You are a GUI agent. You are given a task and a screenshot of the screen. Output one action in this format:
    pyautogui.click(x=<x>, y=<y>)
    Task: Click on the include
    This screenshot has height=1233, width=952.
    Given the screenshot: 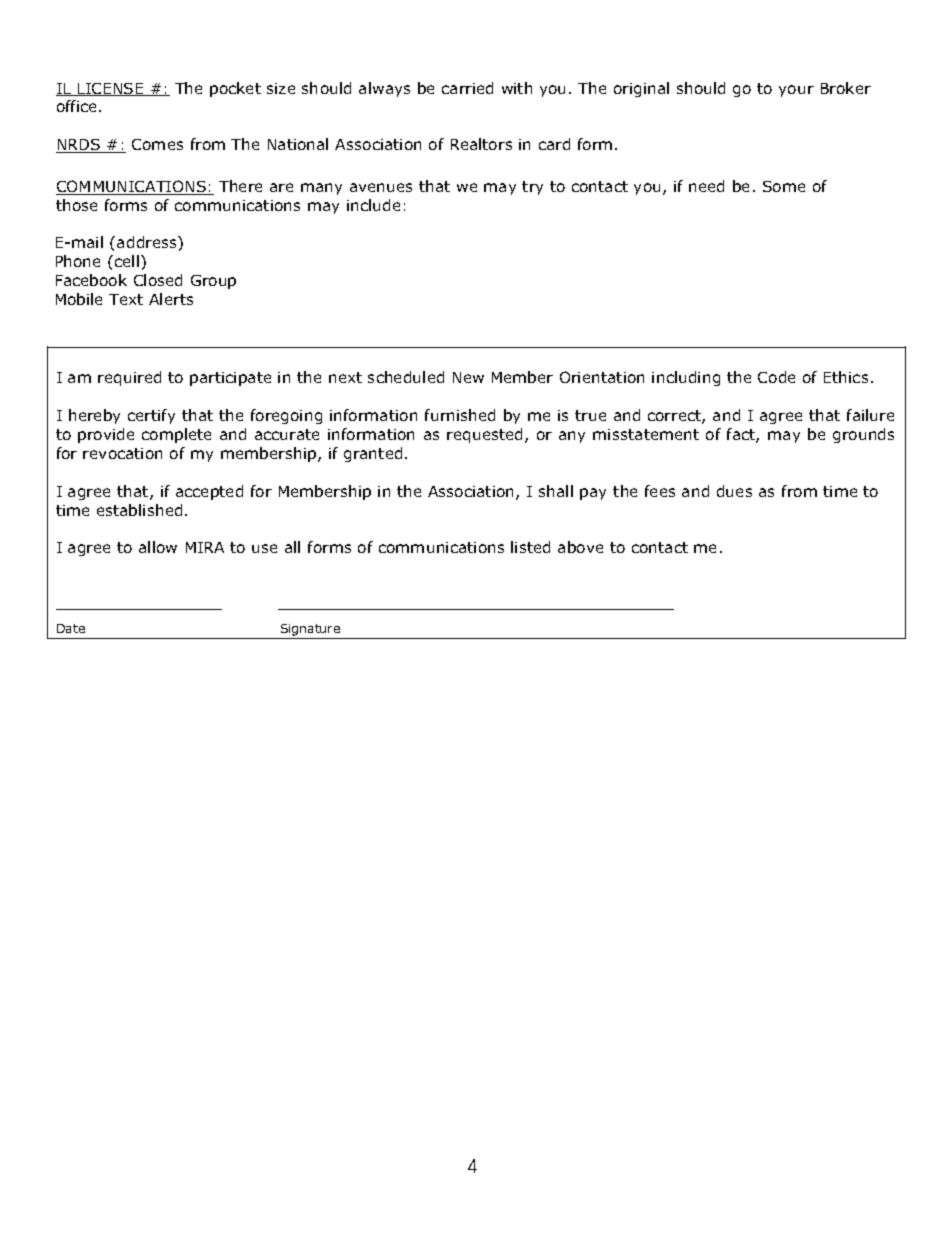 What is the action you would take?
    pyautogui.click(x=373, y=205)
